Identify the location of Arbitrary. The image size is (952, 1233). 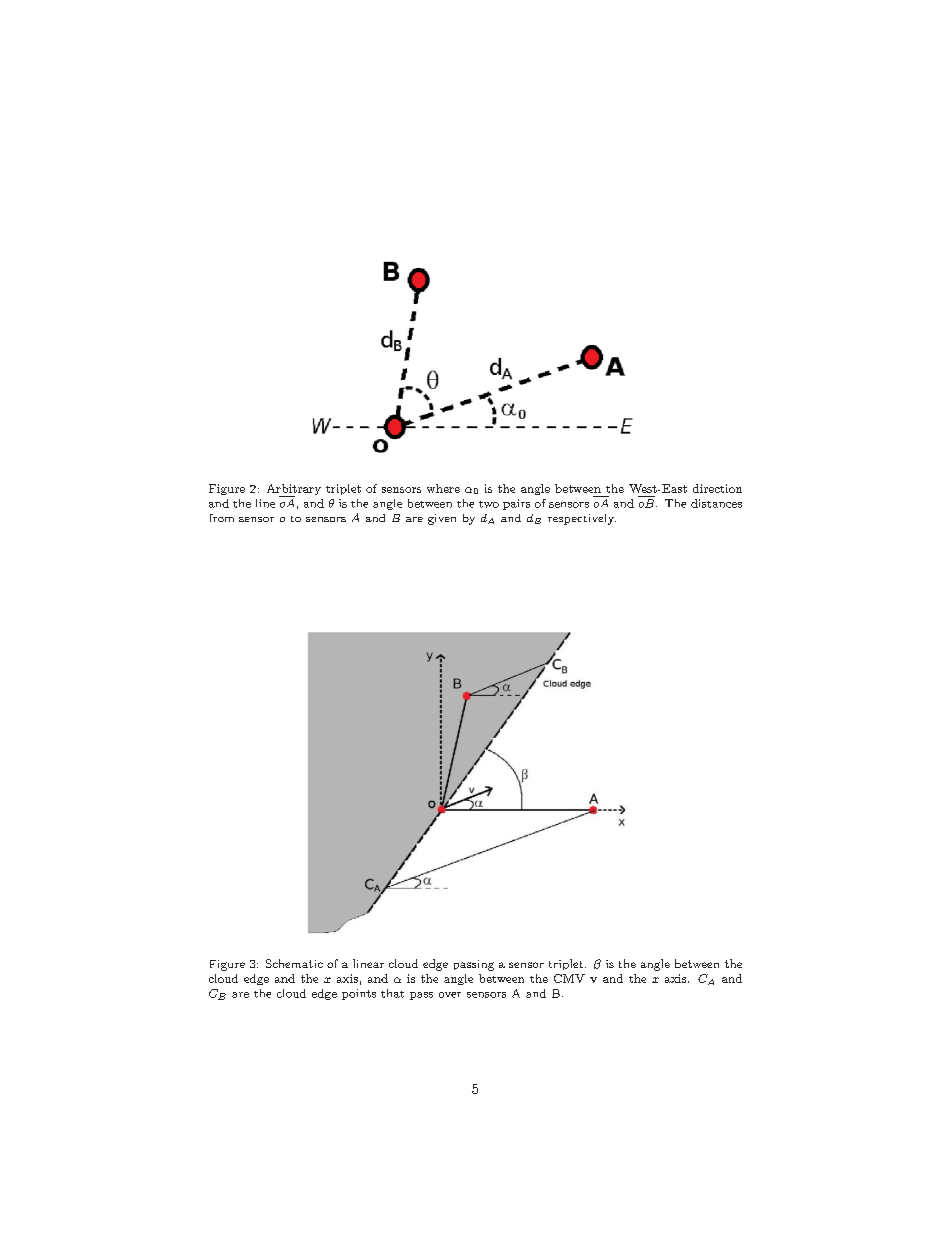
(294, 490).
